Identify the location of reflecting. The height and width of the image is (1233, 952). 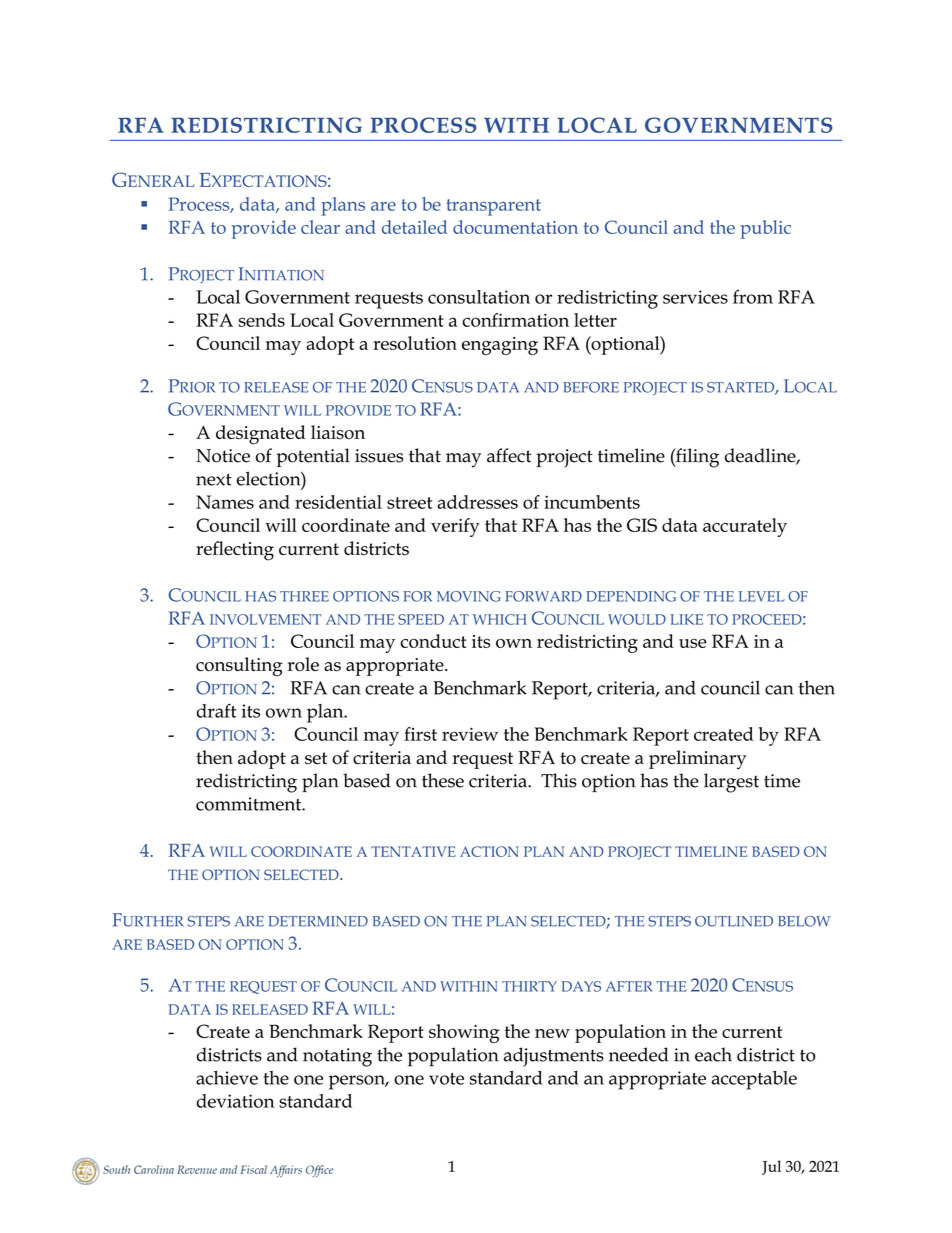
(235, 551).
